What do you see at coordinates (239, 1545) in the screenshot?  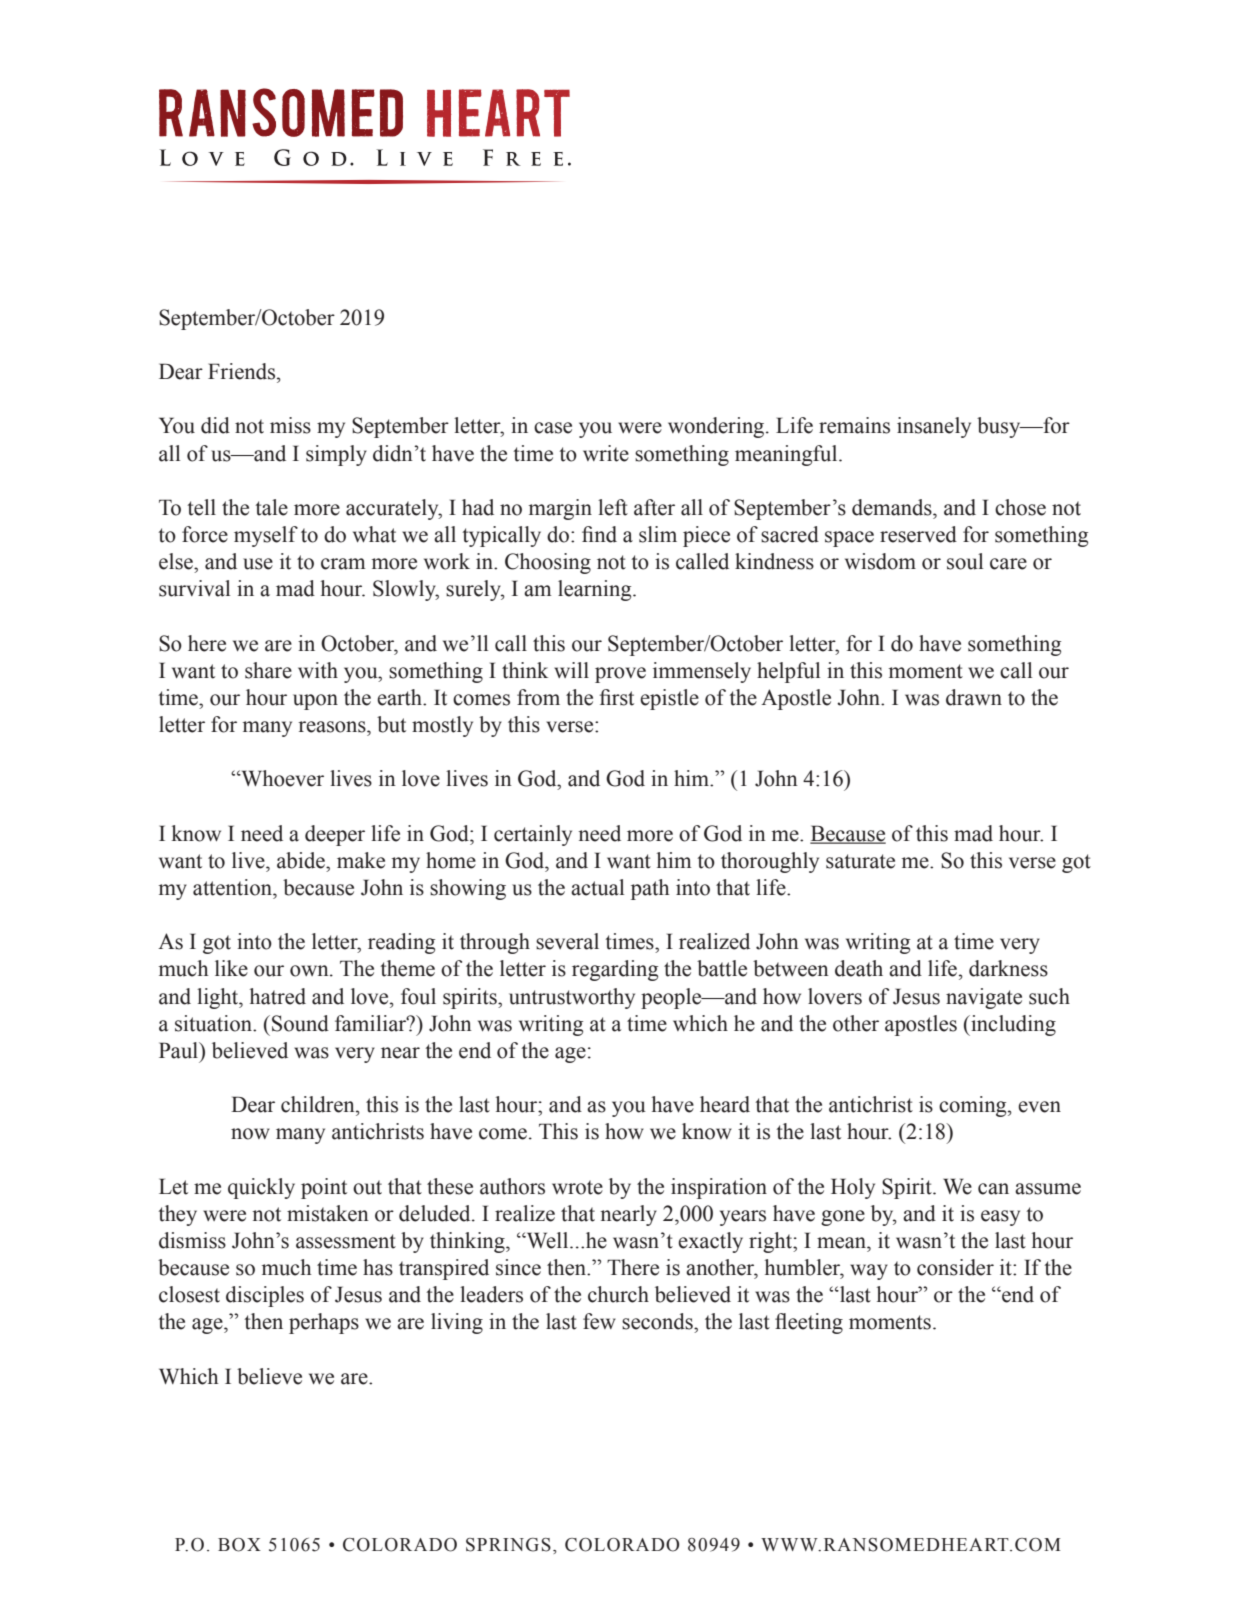 I see `BOX` at bounding box center [239, 1545].
